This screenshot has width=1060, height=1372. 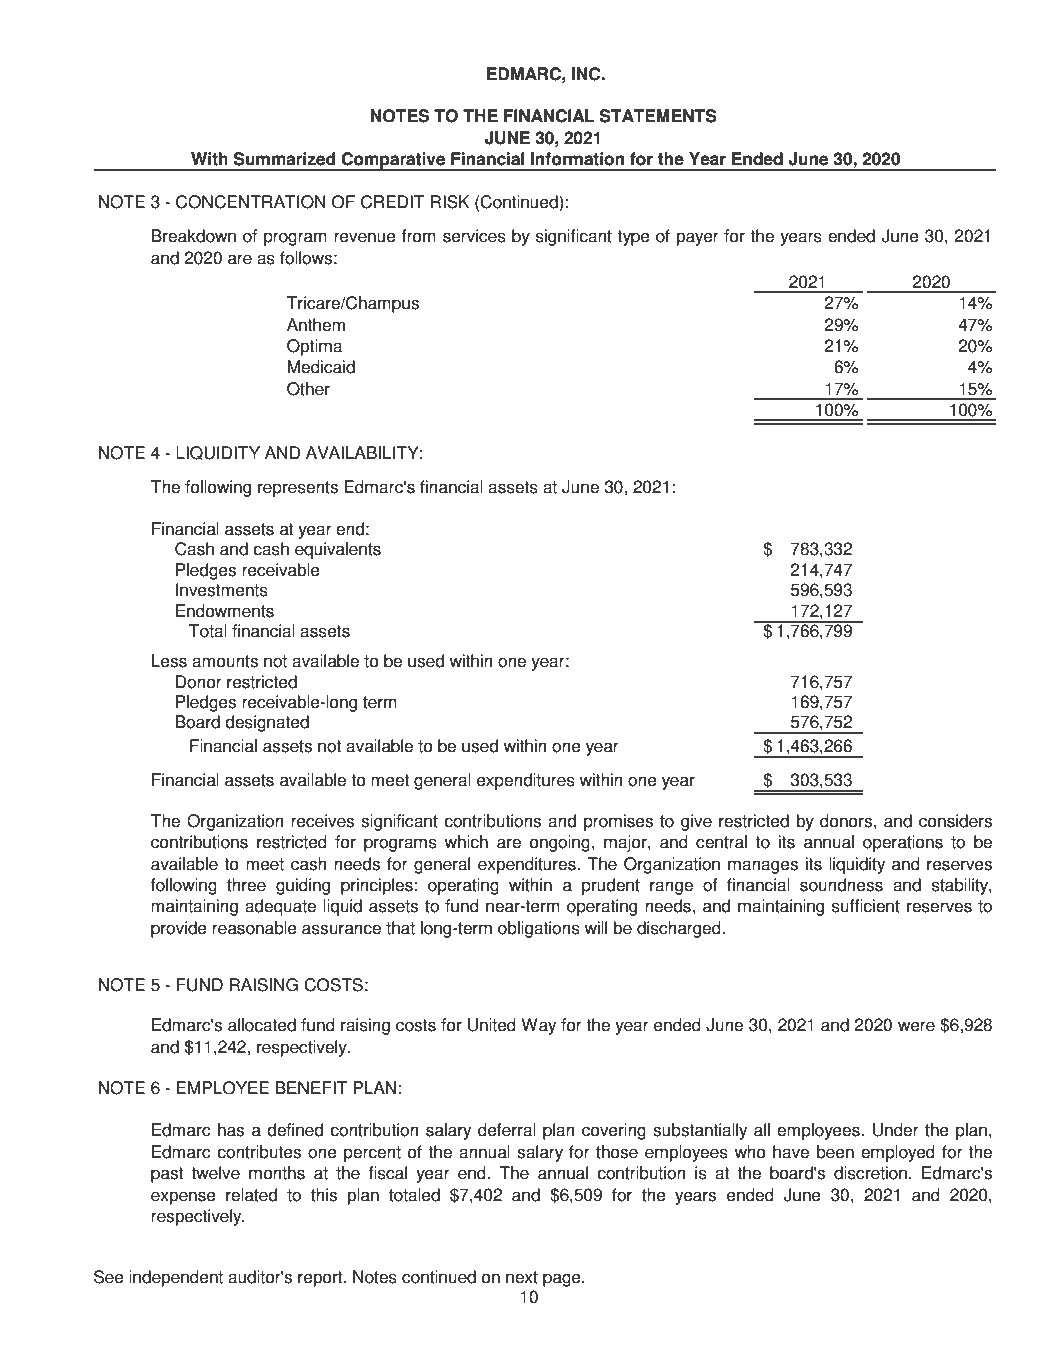 I want to click on amounts, so click(x=225, y=661).
